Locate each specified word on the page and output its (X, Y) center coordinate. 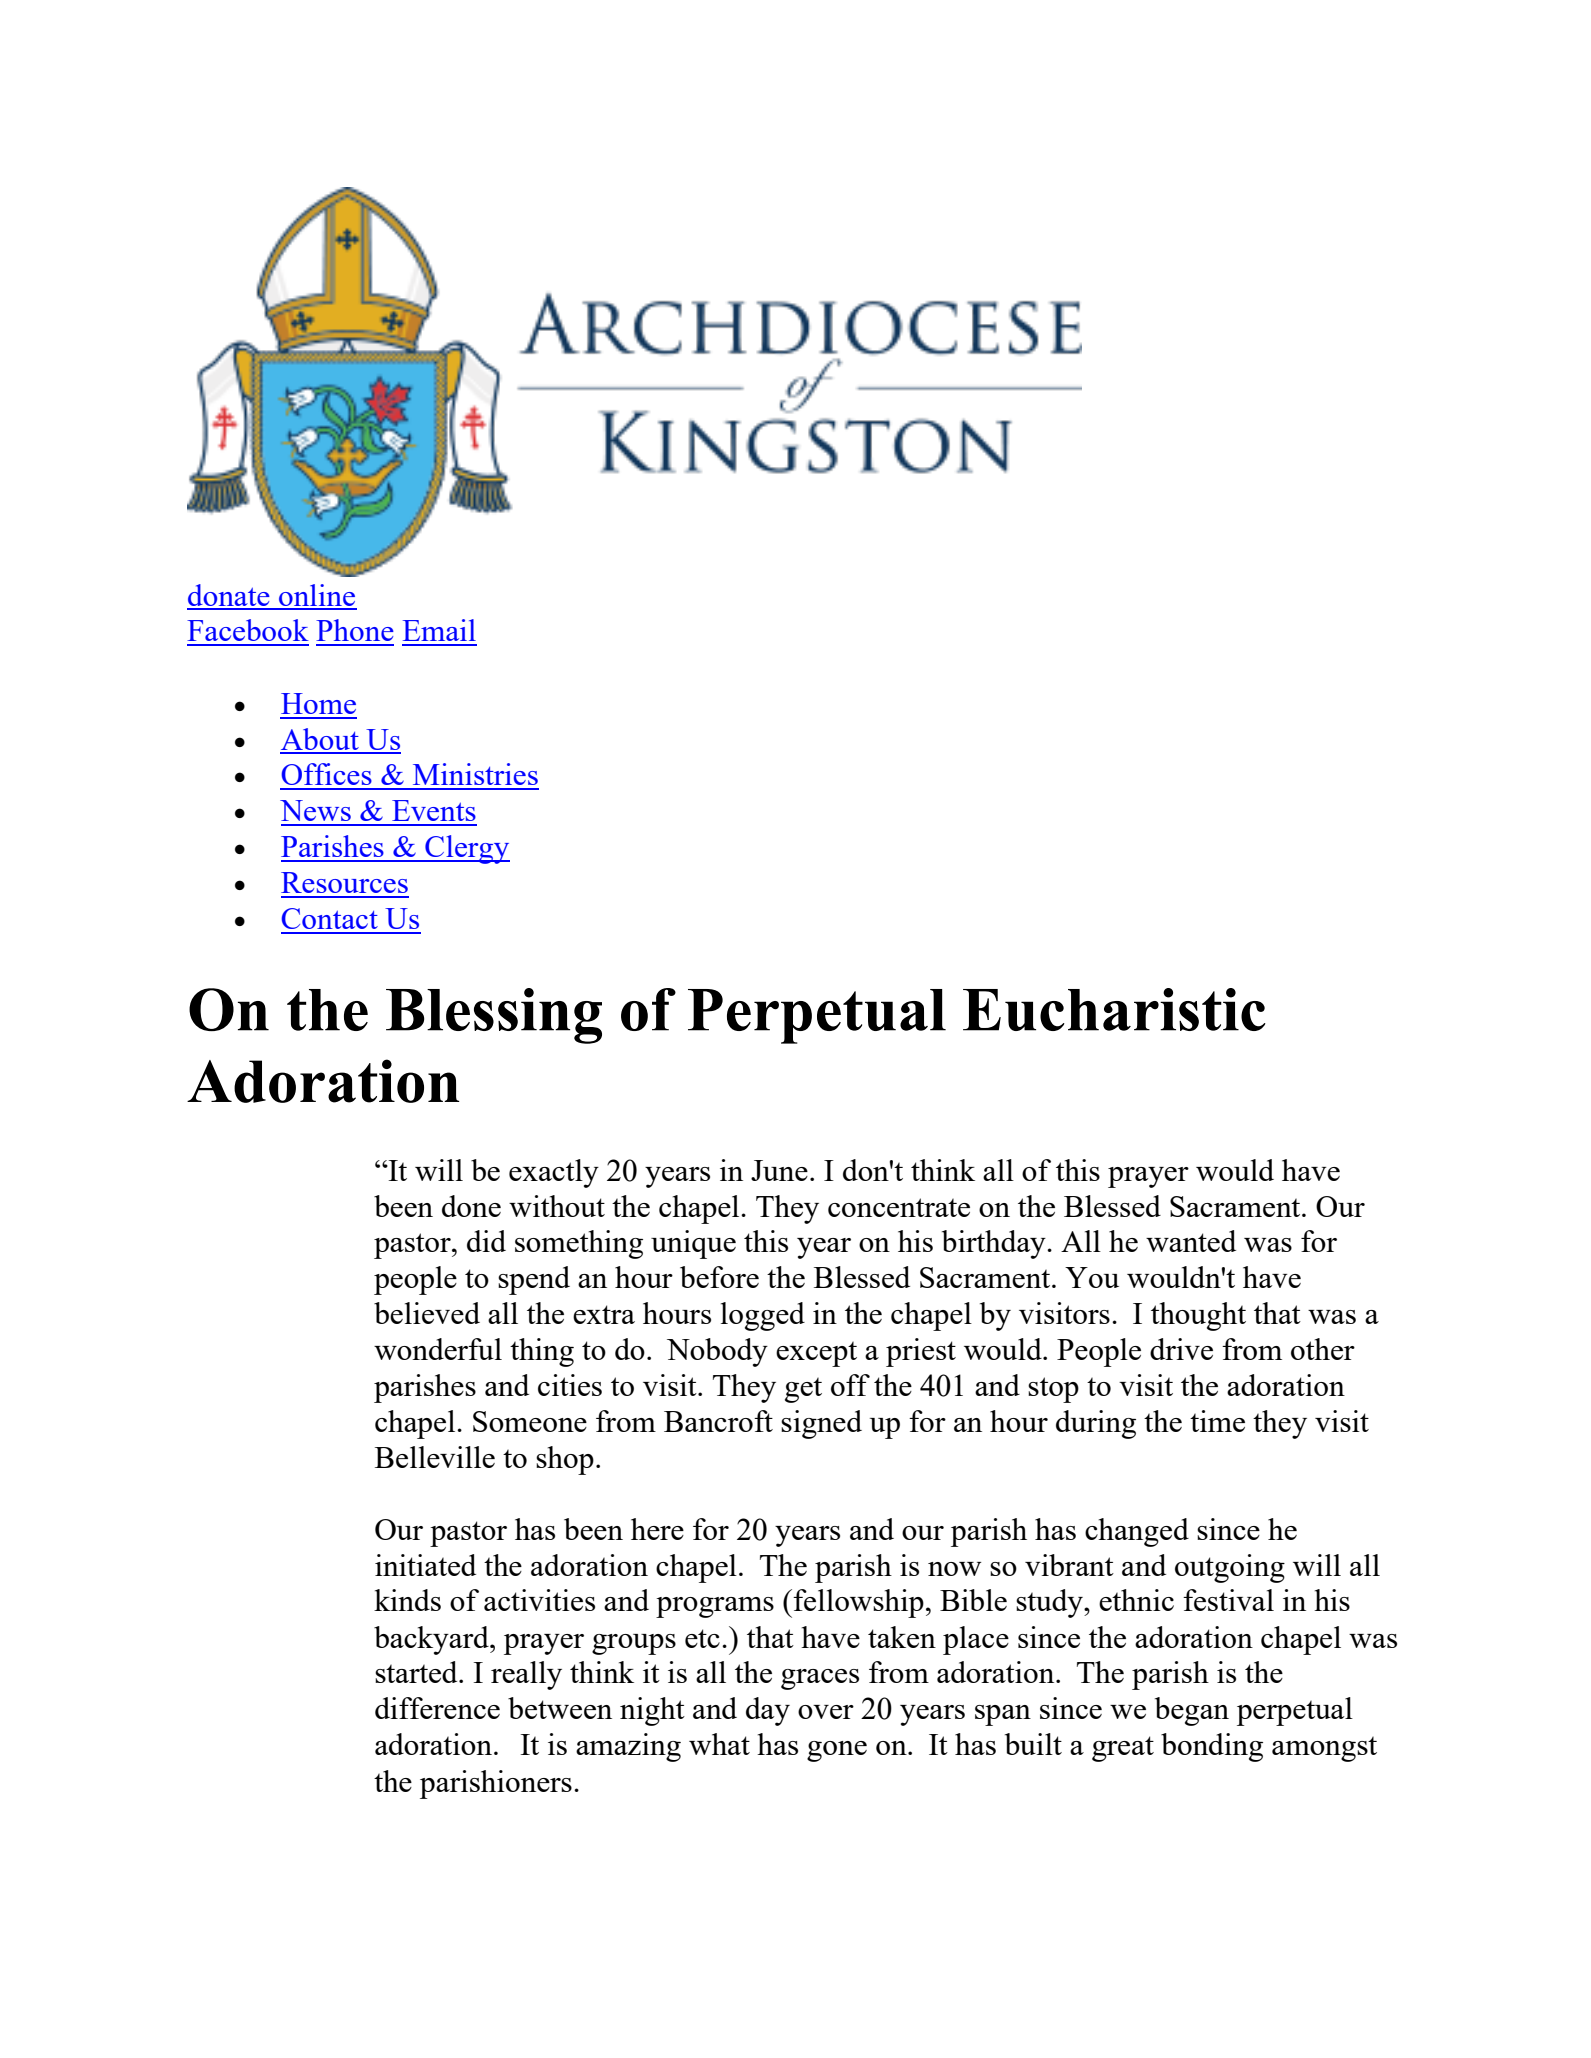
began (1192, 1711)
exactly (554, 1173)
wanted (1191, 1241)
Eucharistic (1114, 1009)
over (826, 1712)
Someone (530, 1421)
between (560, 1708)
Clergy (466, 849)
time (1217, 1421)
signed (821, 1424)
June (779, 1170)
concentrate (899, 1207)
